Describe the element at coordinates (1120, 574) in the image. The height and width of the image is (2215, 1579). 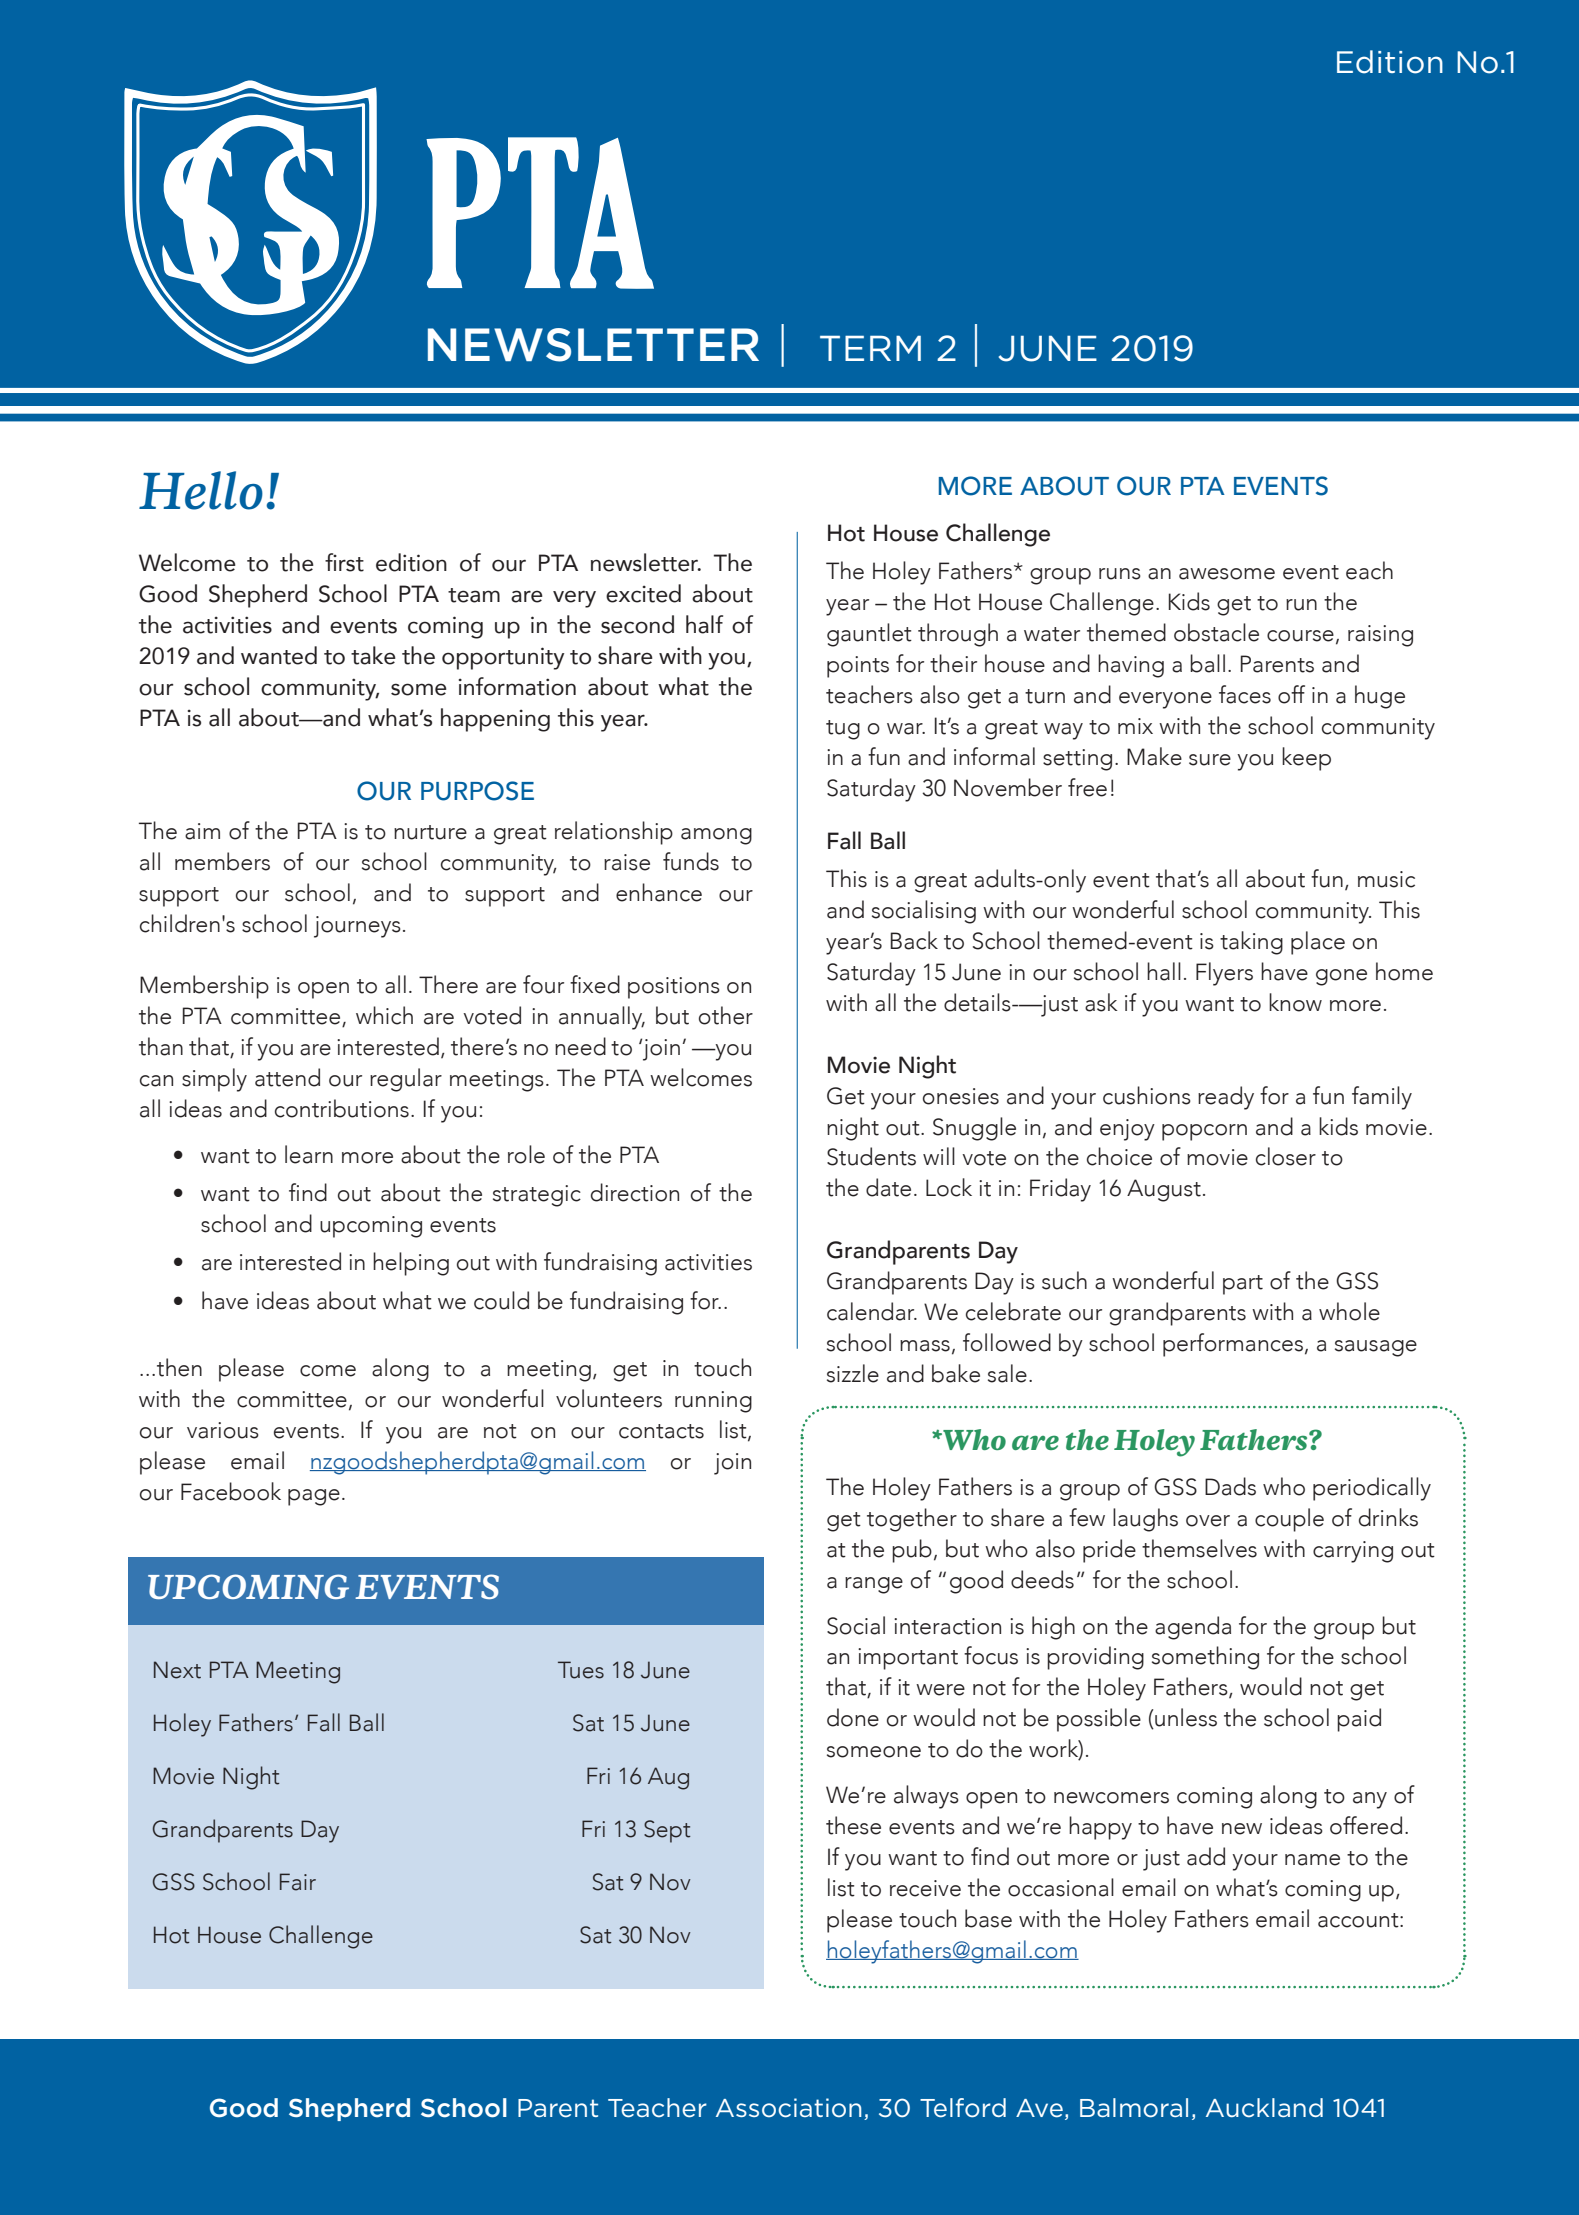
I see `runs` at that location.
